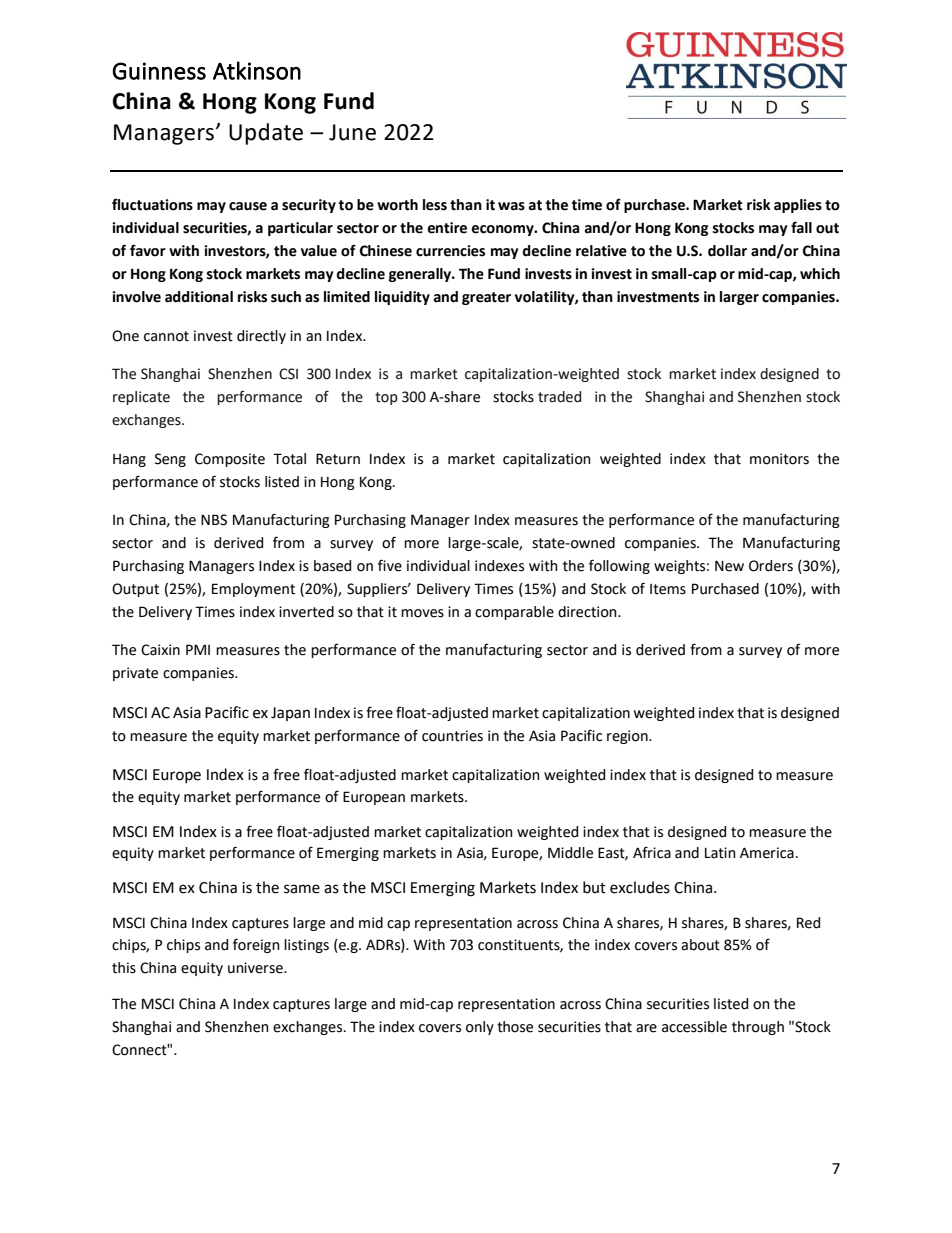  Describe the element at coordinates (352, 132) in the screenshot. I see `June` at that location.
